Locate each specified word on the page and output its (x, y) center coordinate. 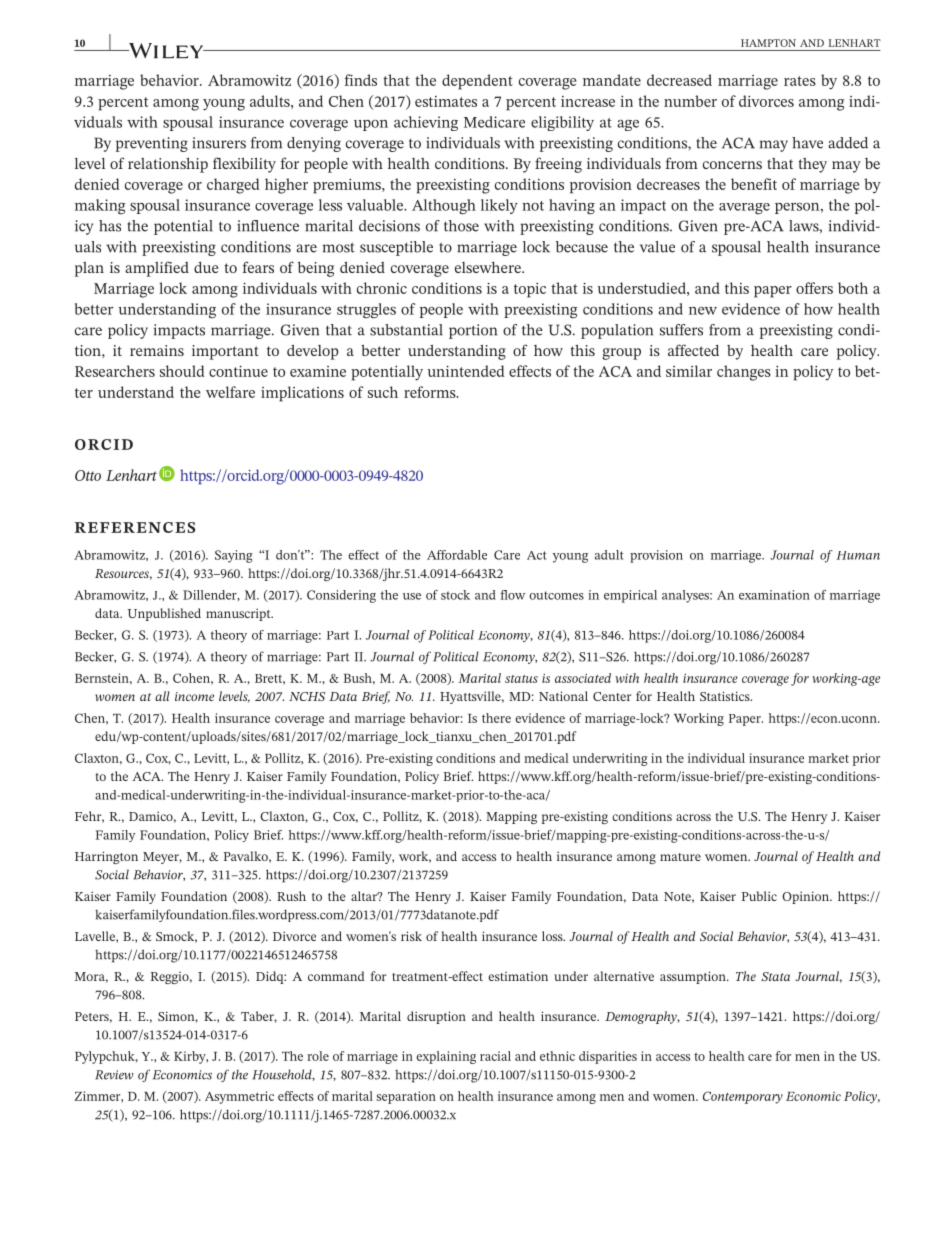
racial (495, 1056)
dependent (477, 82)
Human (858, 555)
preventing (152, 144)
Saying (234, 556)
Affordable (457, 555)
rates (800, 81)
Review (114, 1075)
